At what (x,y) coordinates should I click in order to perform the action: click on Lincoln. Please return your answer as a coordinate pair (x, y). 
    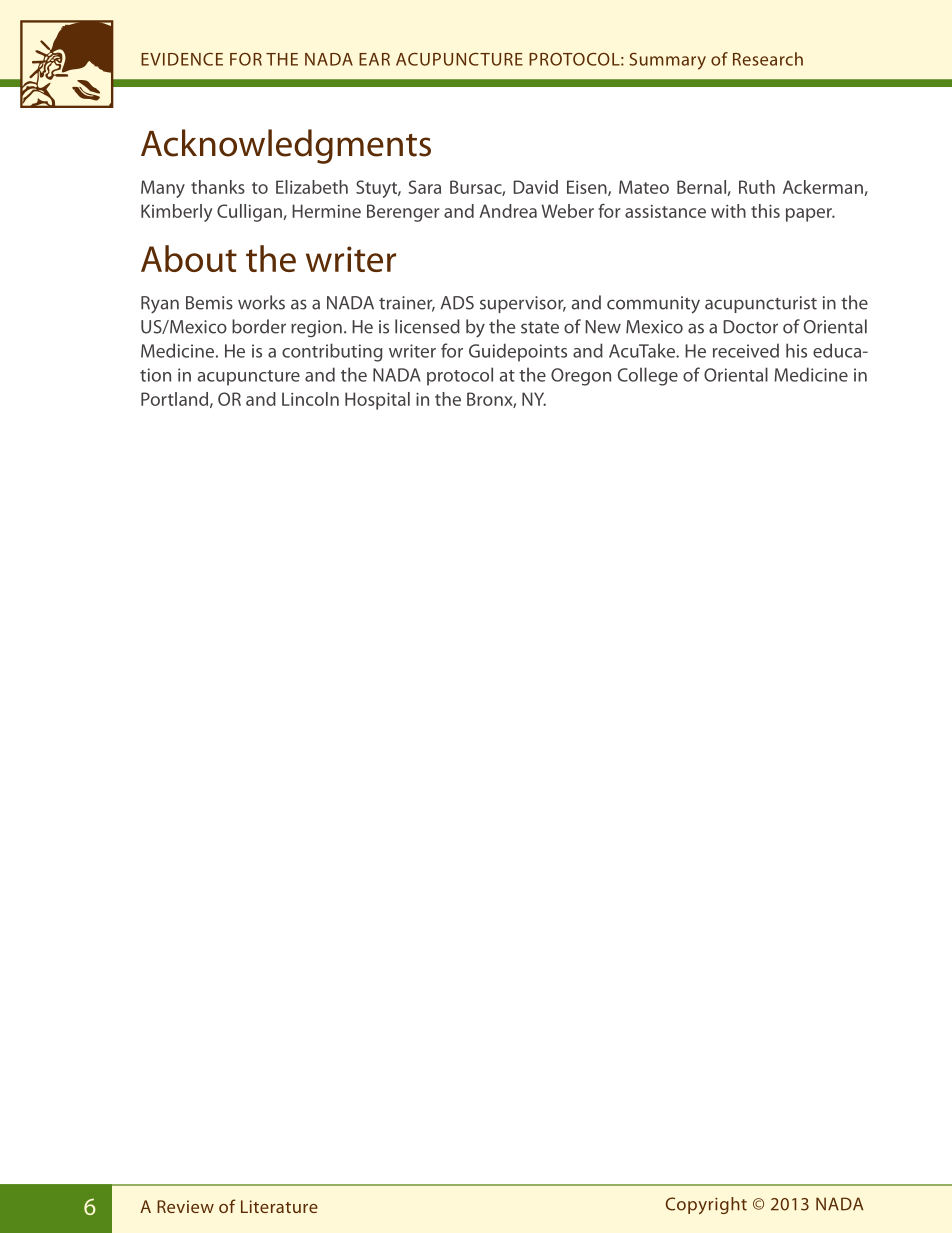
    Looking at the image, I should click on (310, 399).
